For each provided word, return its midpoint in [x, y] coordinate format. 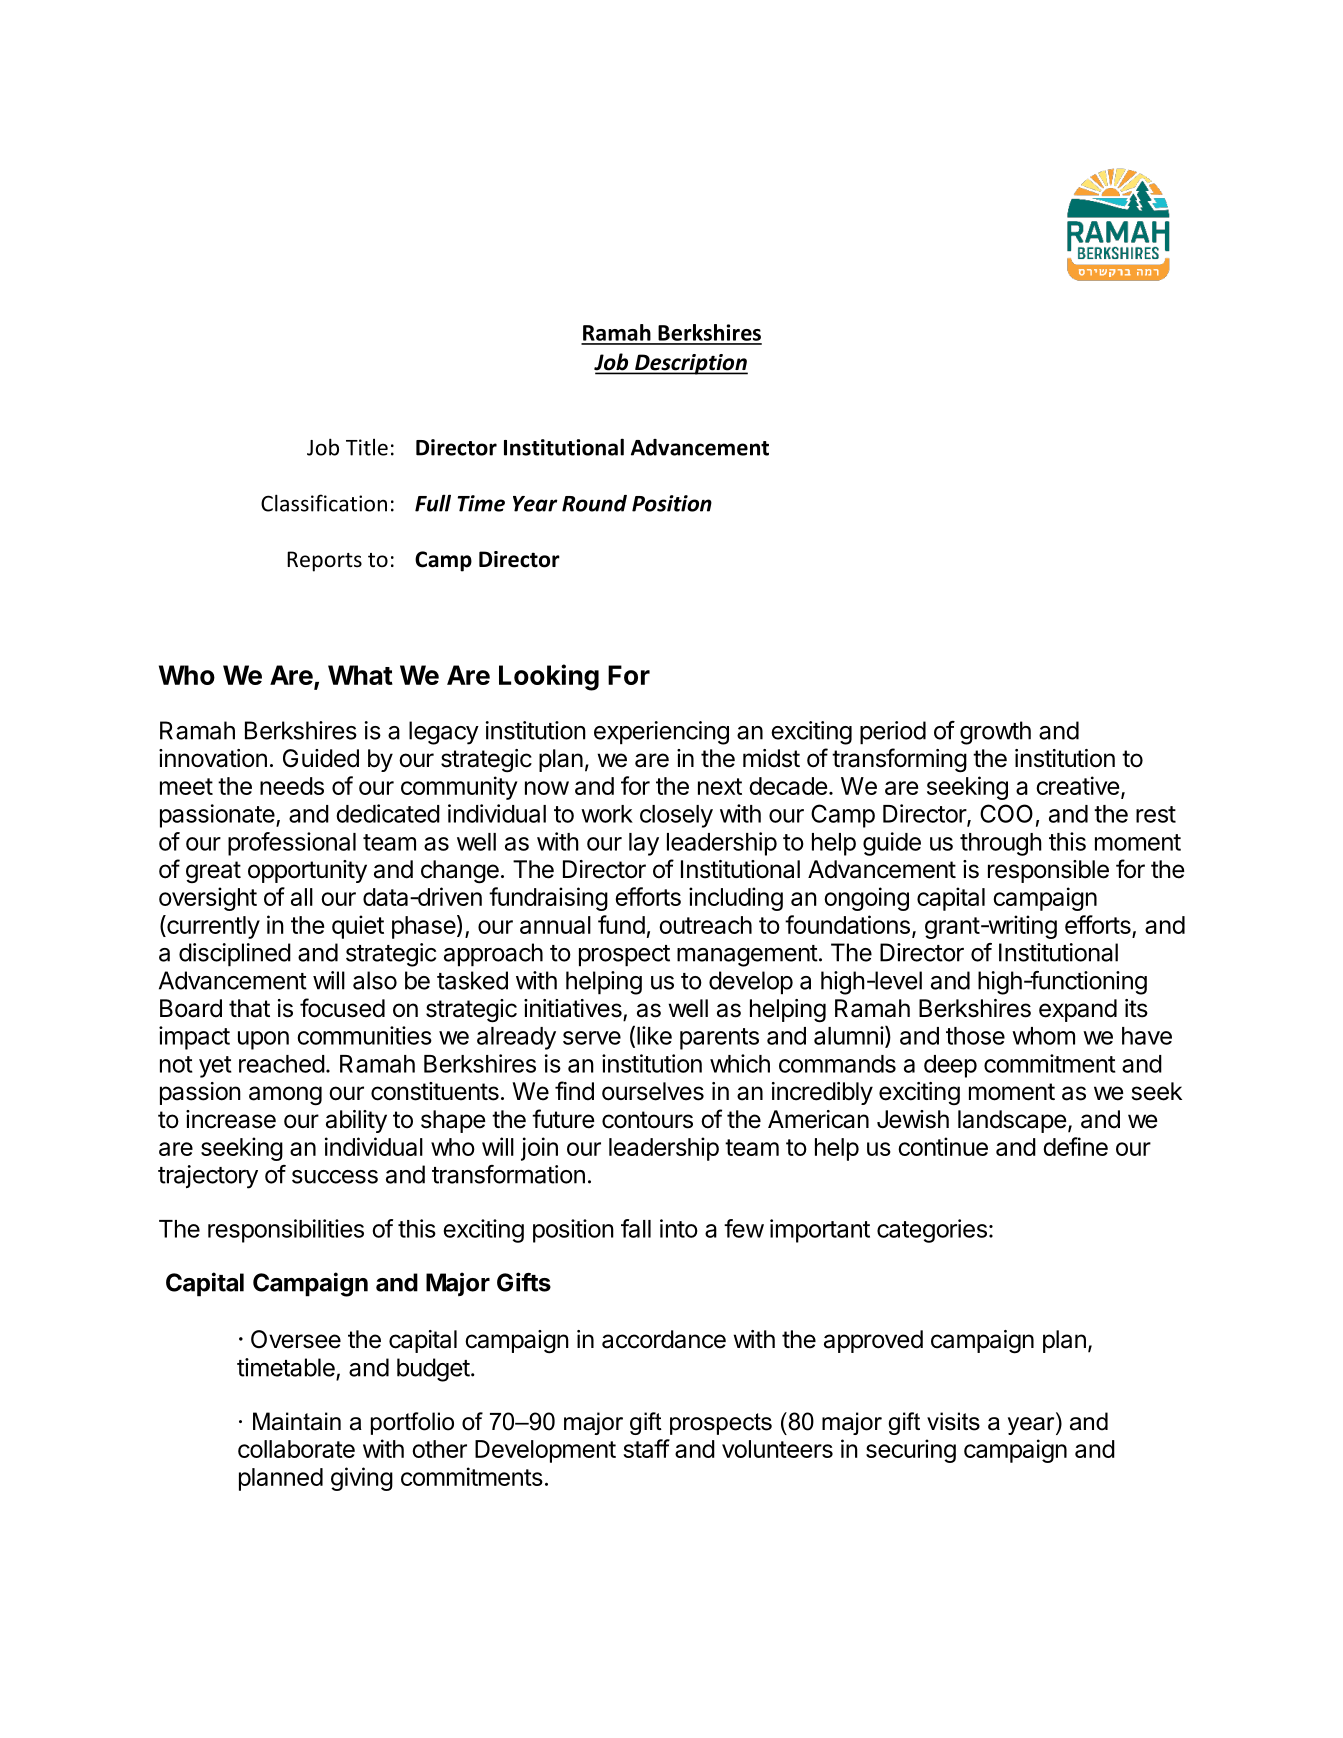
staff [646, 1448]
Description [690, 364]
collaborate [296, 1449]
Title [367, 447]
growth [995, 733]
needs [292, 786]
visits [953, 1421]
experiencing [661, 733]
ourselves [653, 1091]
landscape [1012, 1121]
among [285, 1096]
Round [594, 503]
